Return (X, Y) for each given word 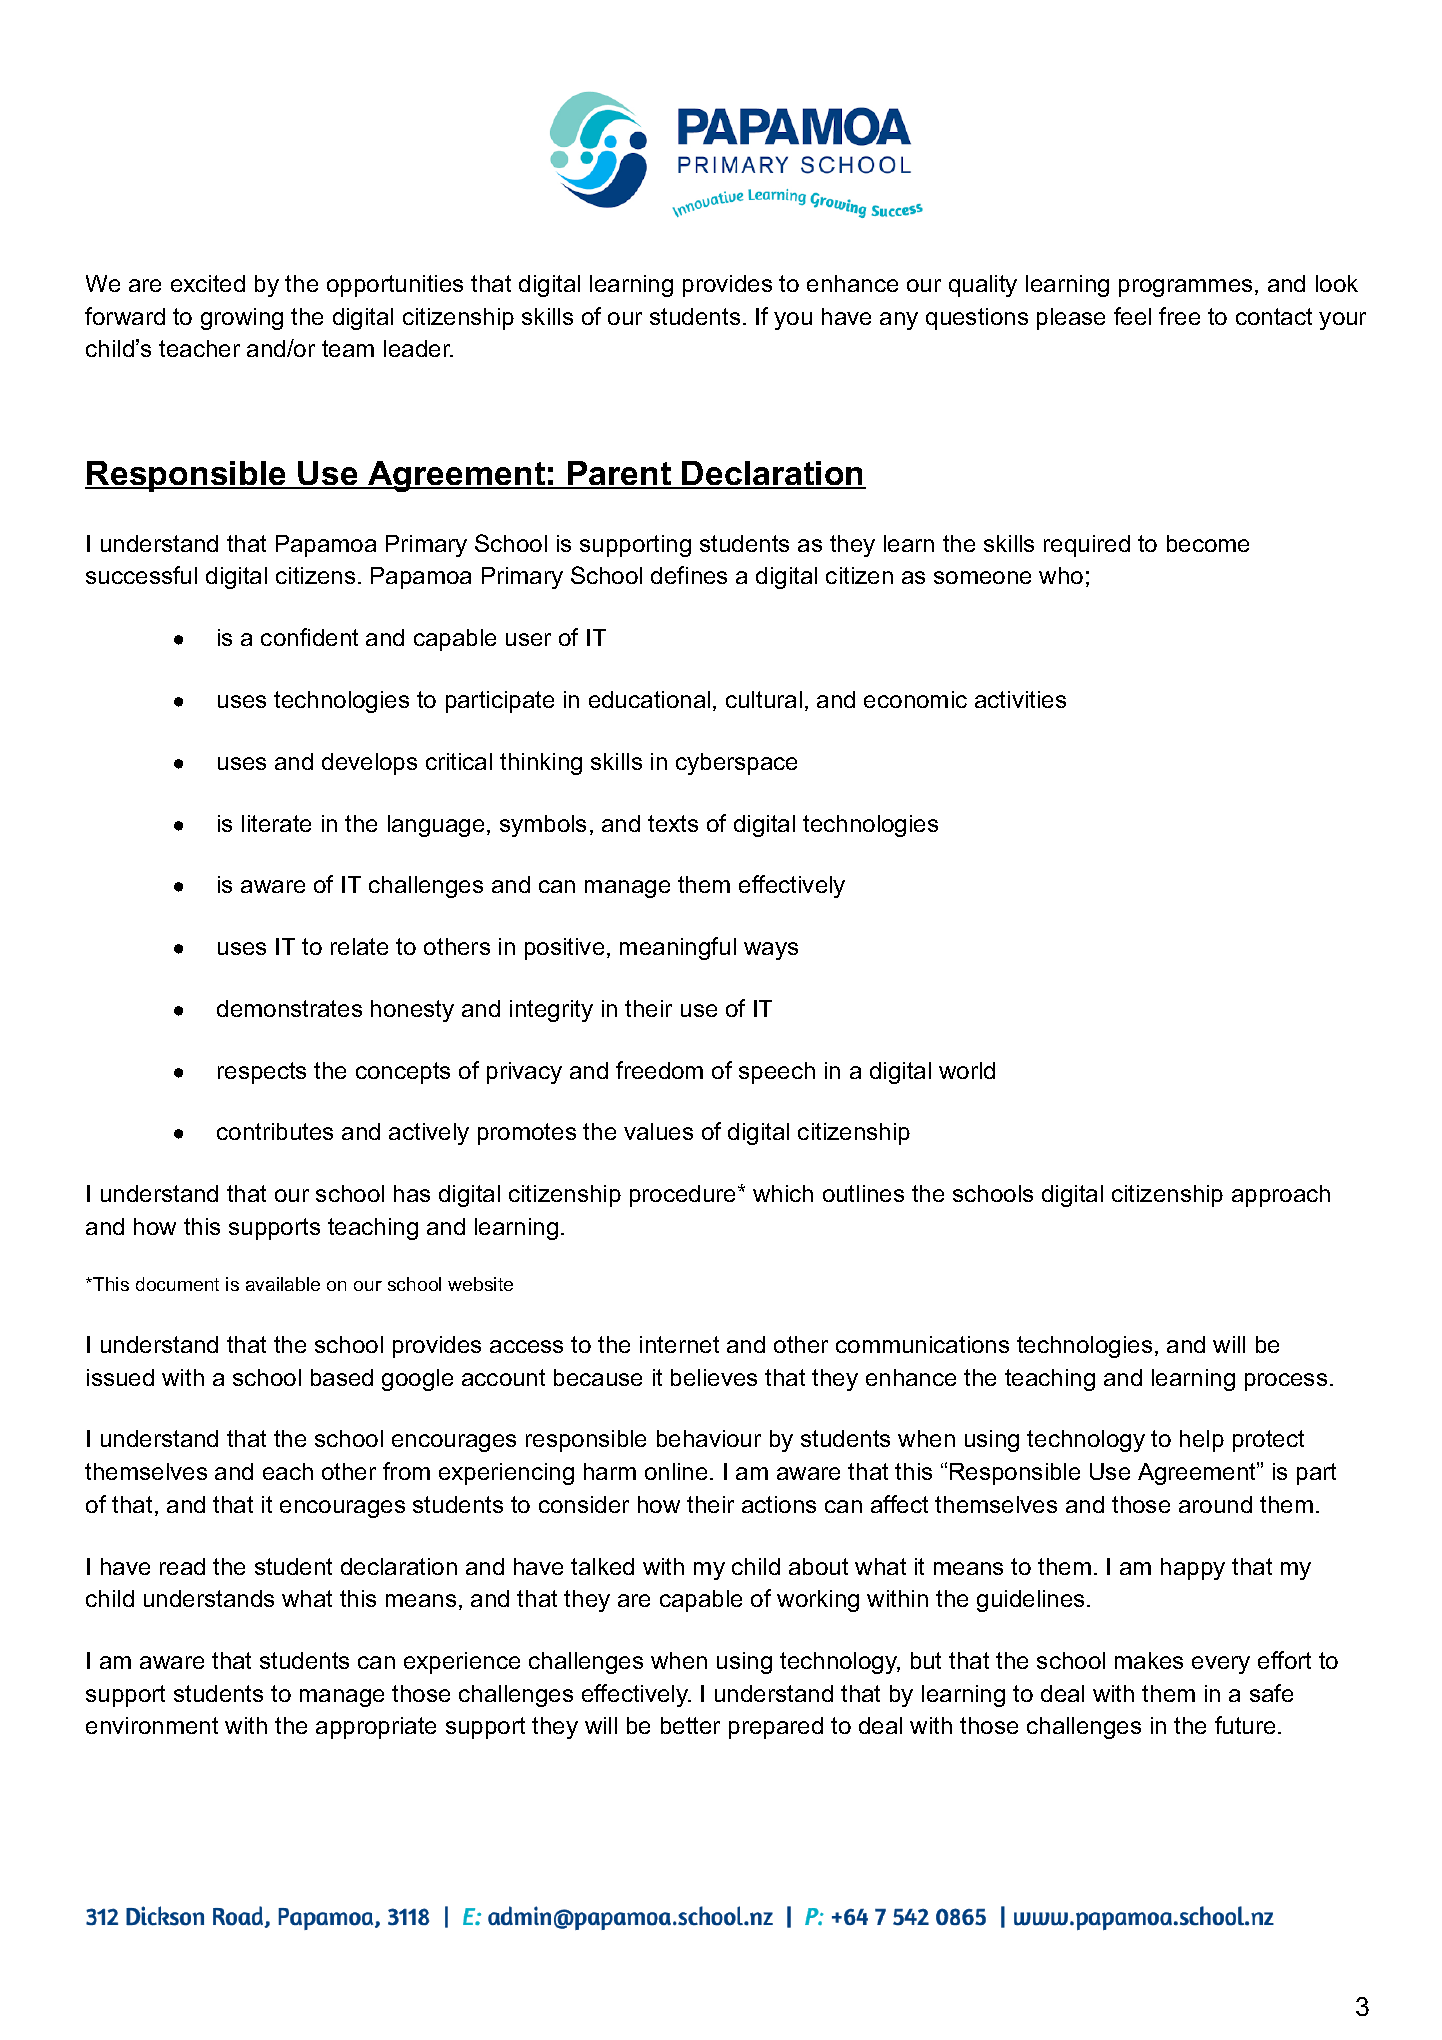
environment (152, 1725)
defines (689, 575)
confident (309, 637)
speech (777, 1073)
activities (1020, 699)
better (690, 1725)
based (342, 1377)
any (899, 321)
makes (1149, 1660)
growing (242, 319)
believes (714, 1377)
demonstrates (289, 1008)
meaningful (678, 948)
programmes (1185, 288)
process (1286, 1382)
